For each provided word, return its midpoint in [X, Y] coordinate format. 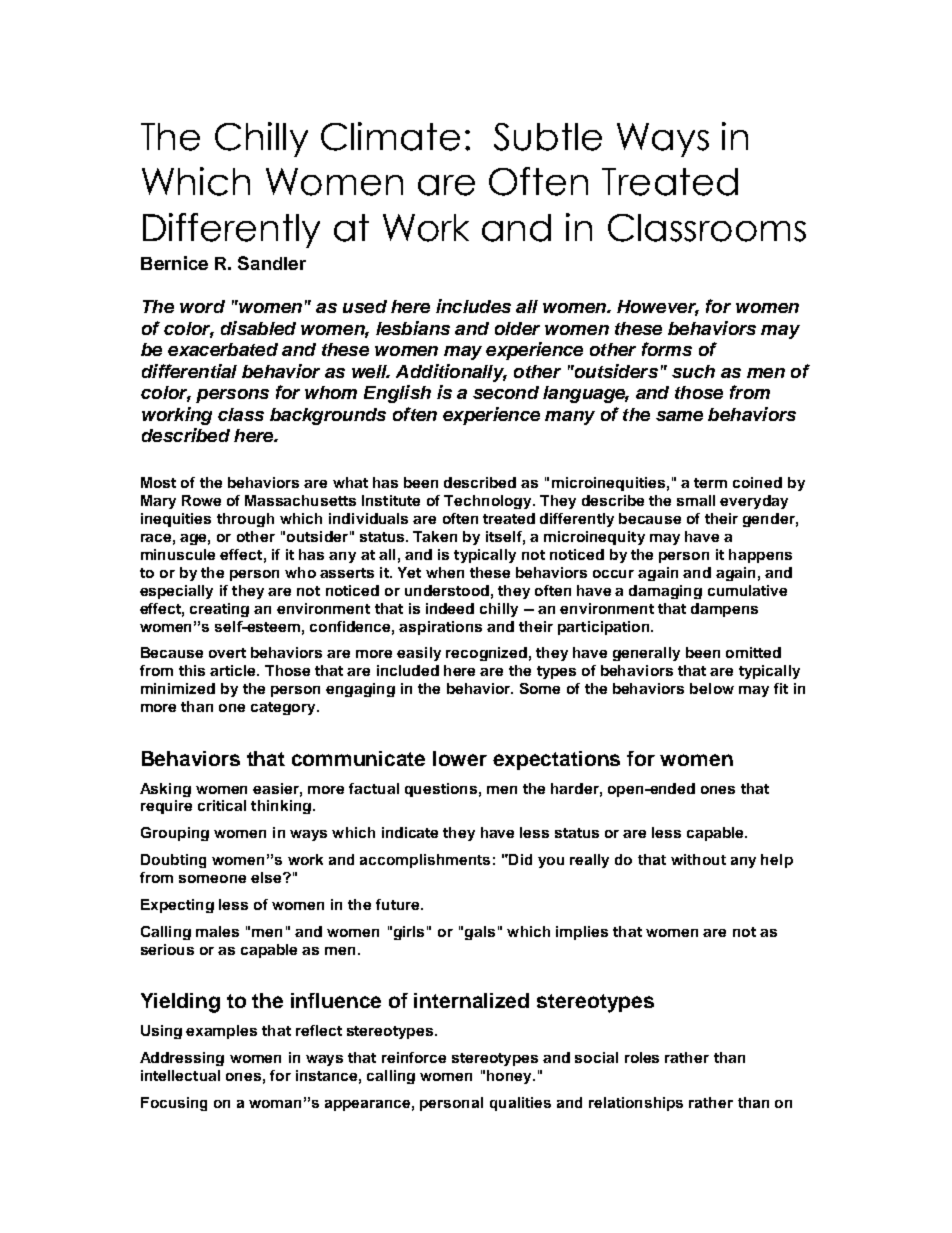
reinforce [414, 1057]
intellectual [180, 1075]
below [712, 688]
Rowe [201, 500]
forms [667, 349]
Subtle [548, 137]
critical [222, 805]
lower [460, 758]
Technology [489, 502]
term [710, 483]
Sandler [272, 263]
